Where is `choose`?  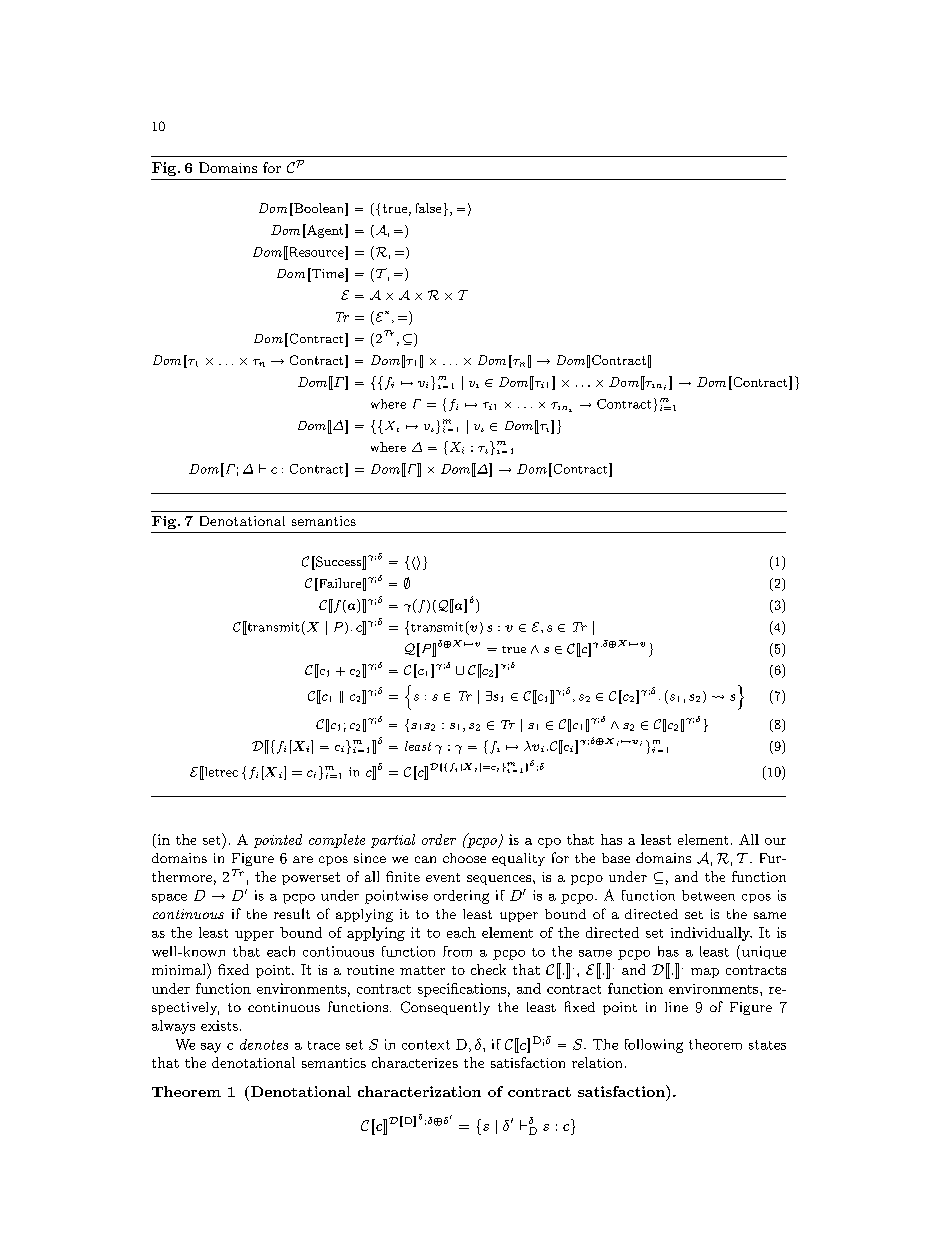 choose is located at coordinates (464, 858).
